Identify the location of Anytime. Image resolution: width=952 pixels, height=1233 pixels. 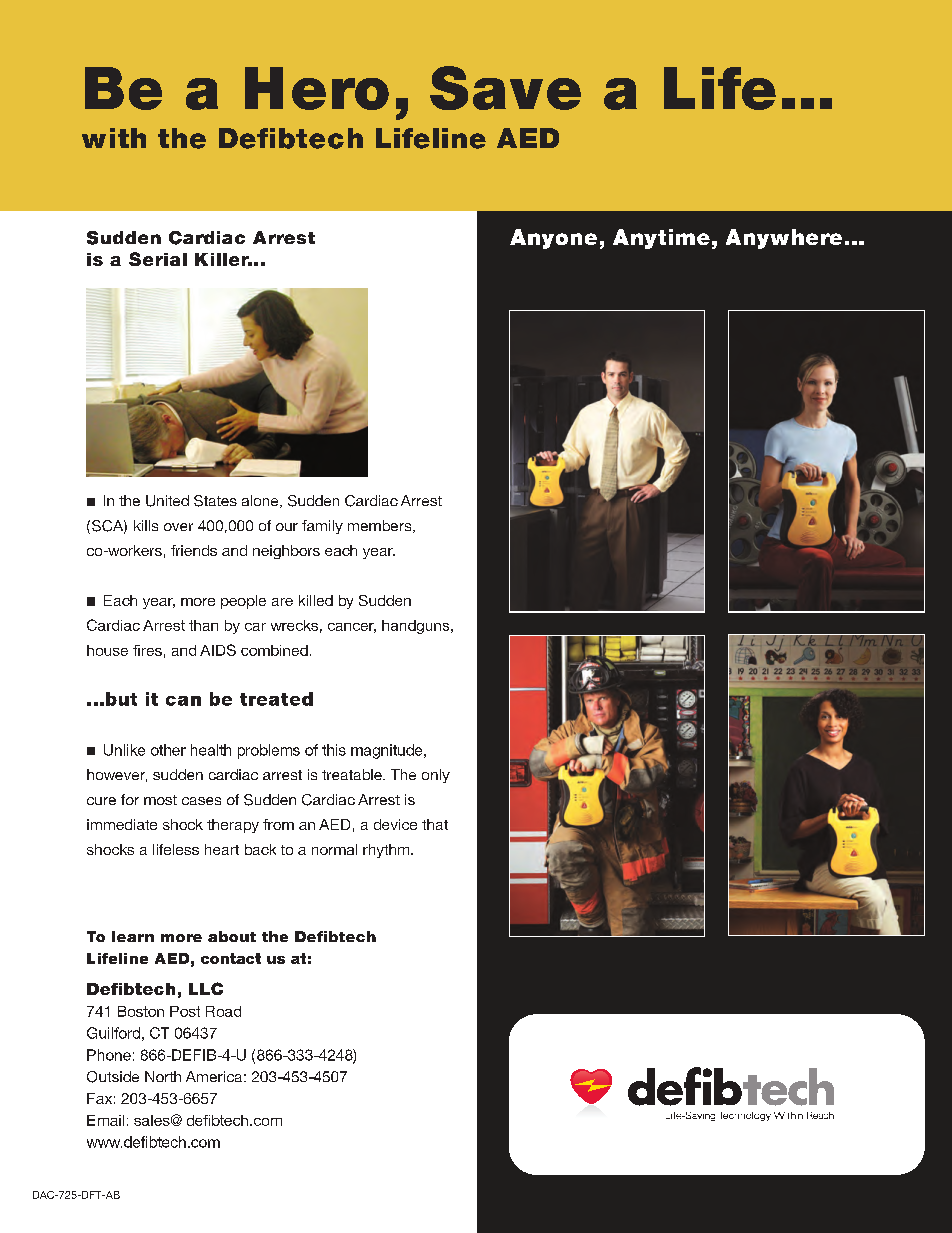
(661, 239).
